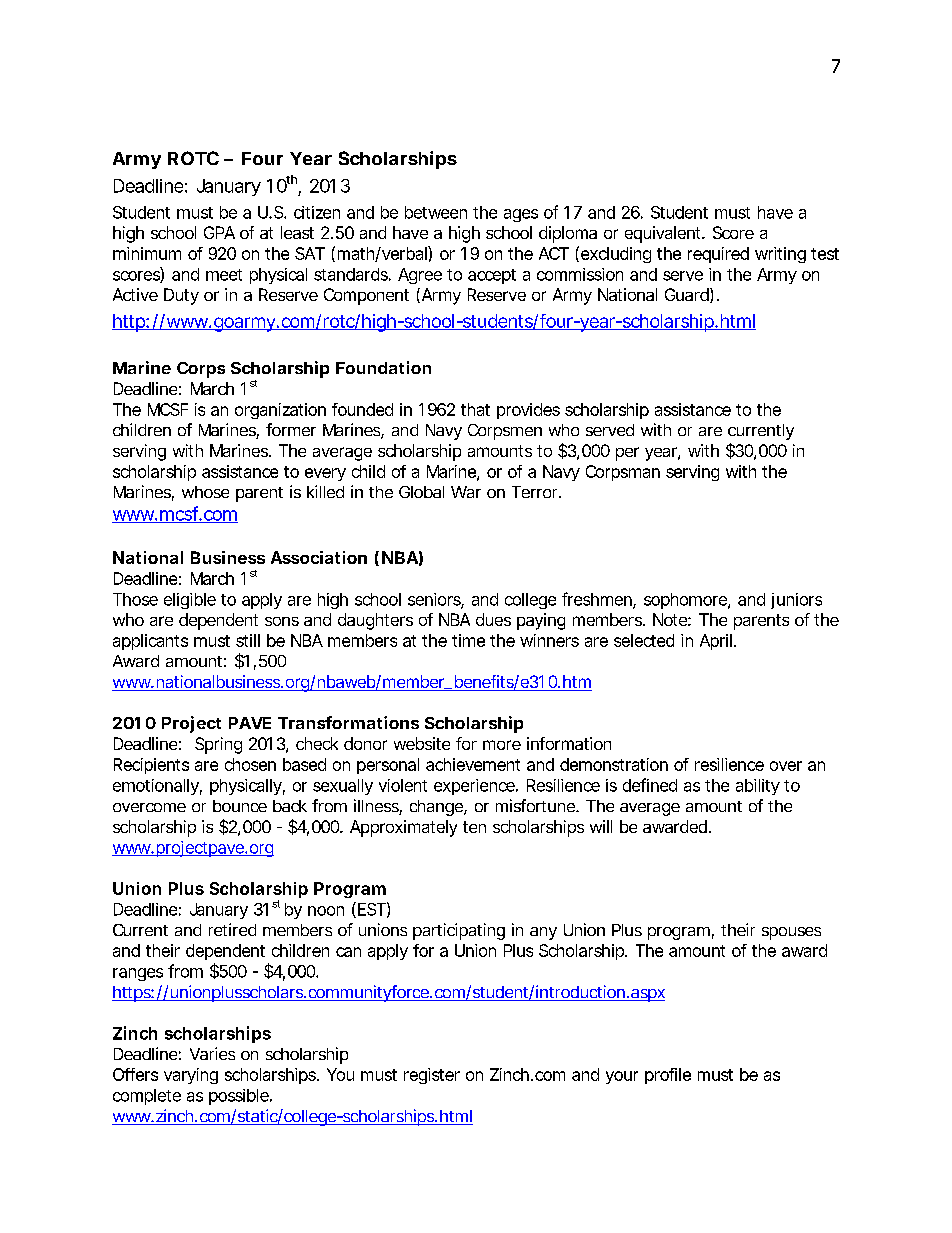  I want to click on ages, so click(521, 215).
